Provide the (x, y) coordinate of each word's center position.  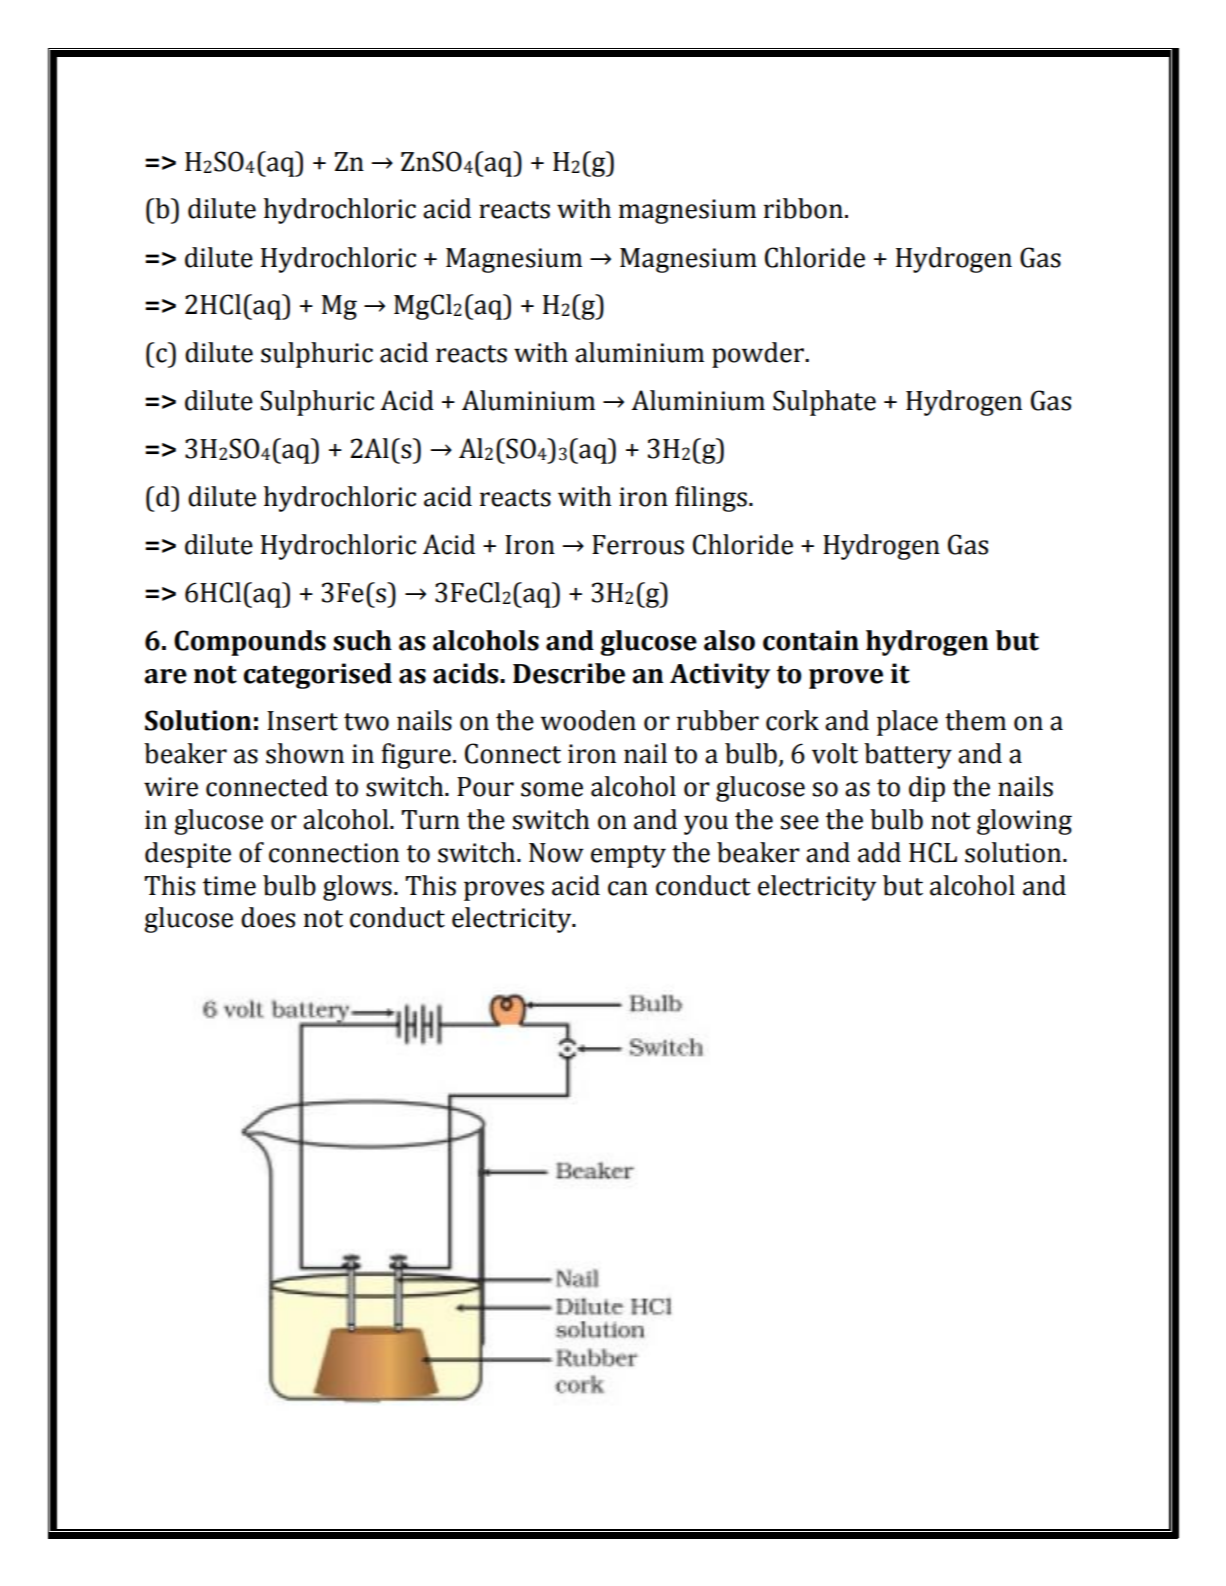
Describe (569, 673)
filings (711, 499)
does (268, 917)
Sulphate (824, 403)
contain (811, 640)
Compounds (250, 643)
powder (759, 355)
